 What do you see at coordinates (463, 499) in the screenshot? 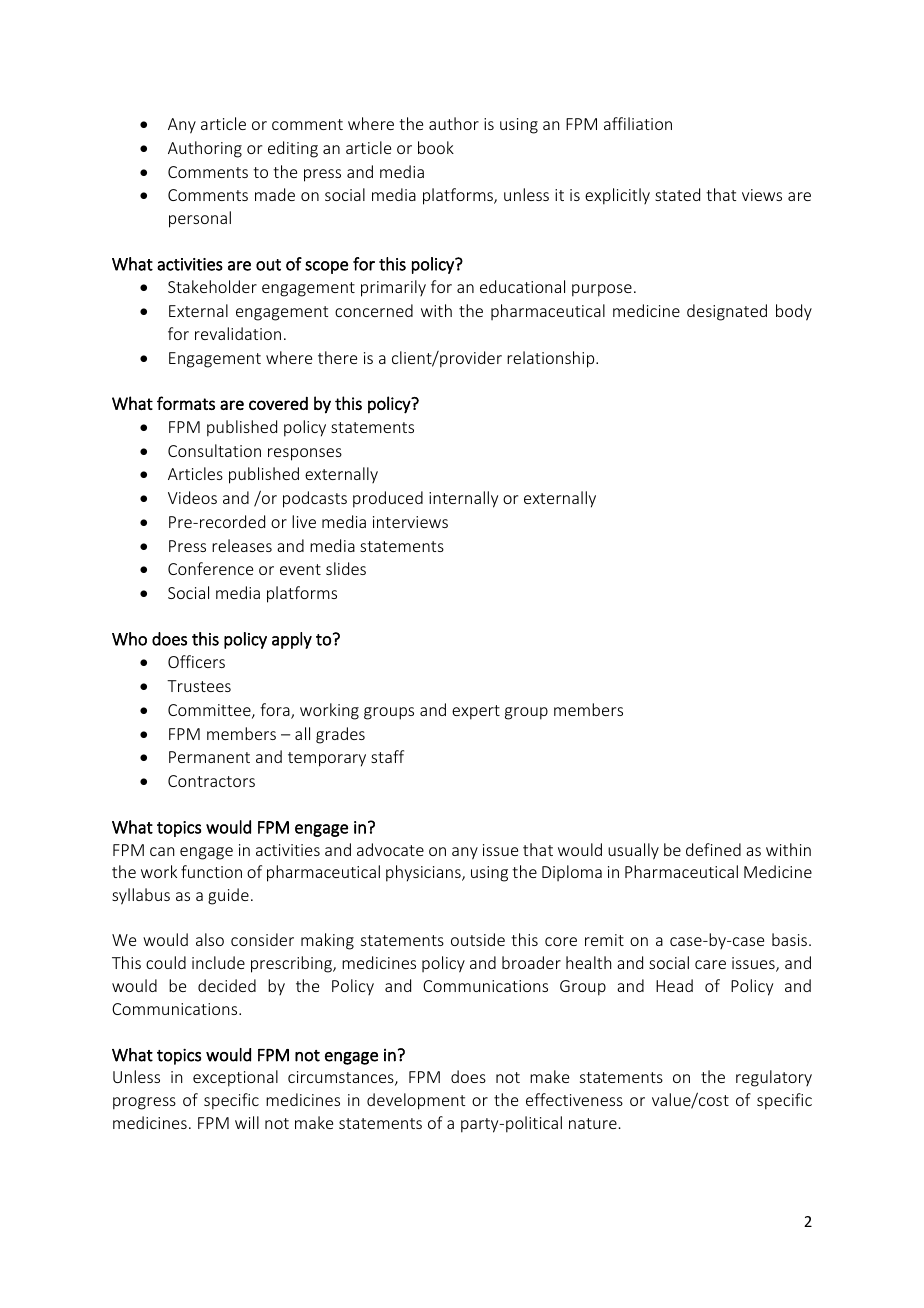
I see `internally` at bounding box center [463, 499].
